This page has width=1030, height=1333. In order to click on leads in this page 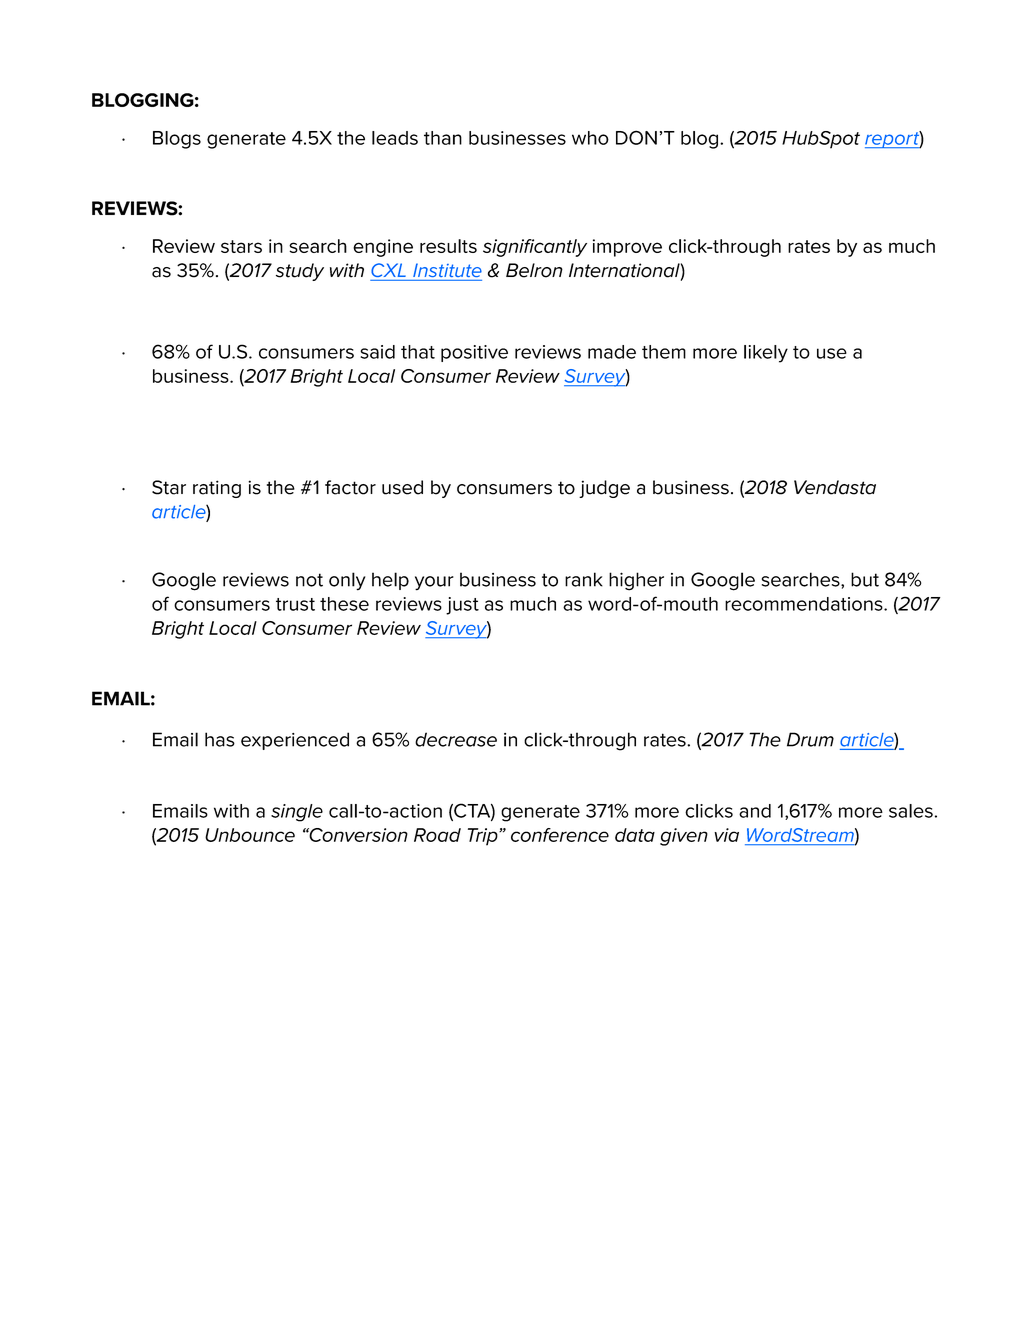, I will do `click(395, 138)`.
